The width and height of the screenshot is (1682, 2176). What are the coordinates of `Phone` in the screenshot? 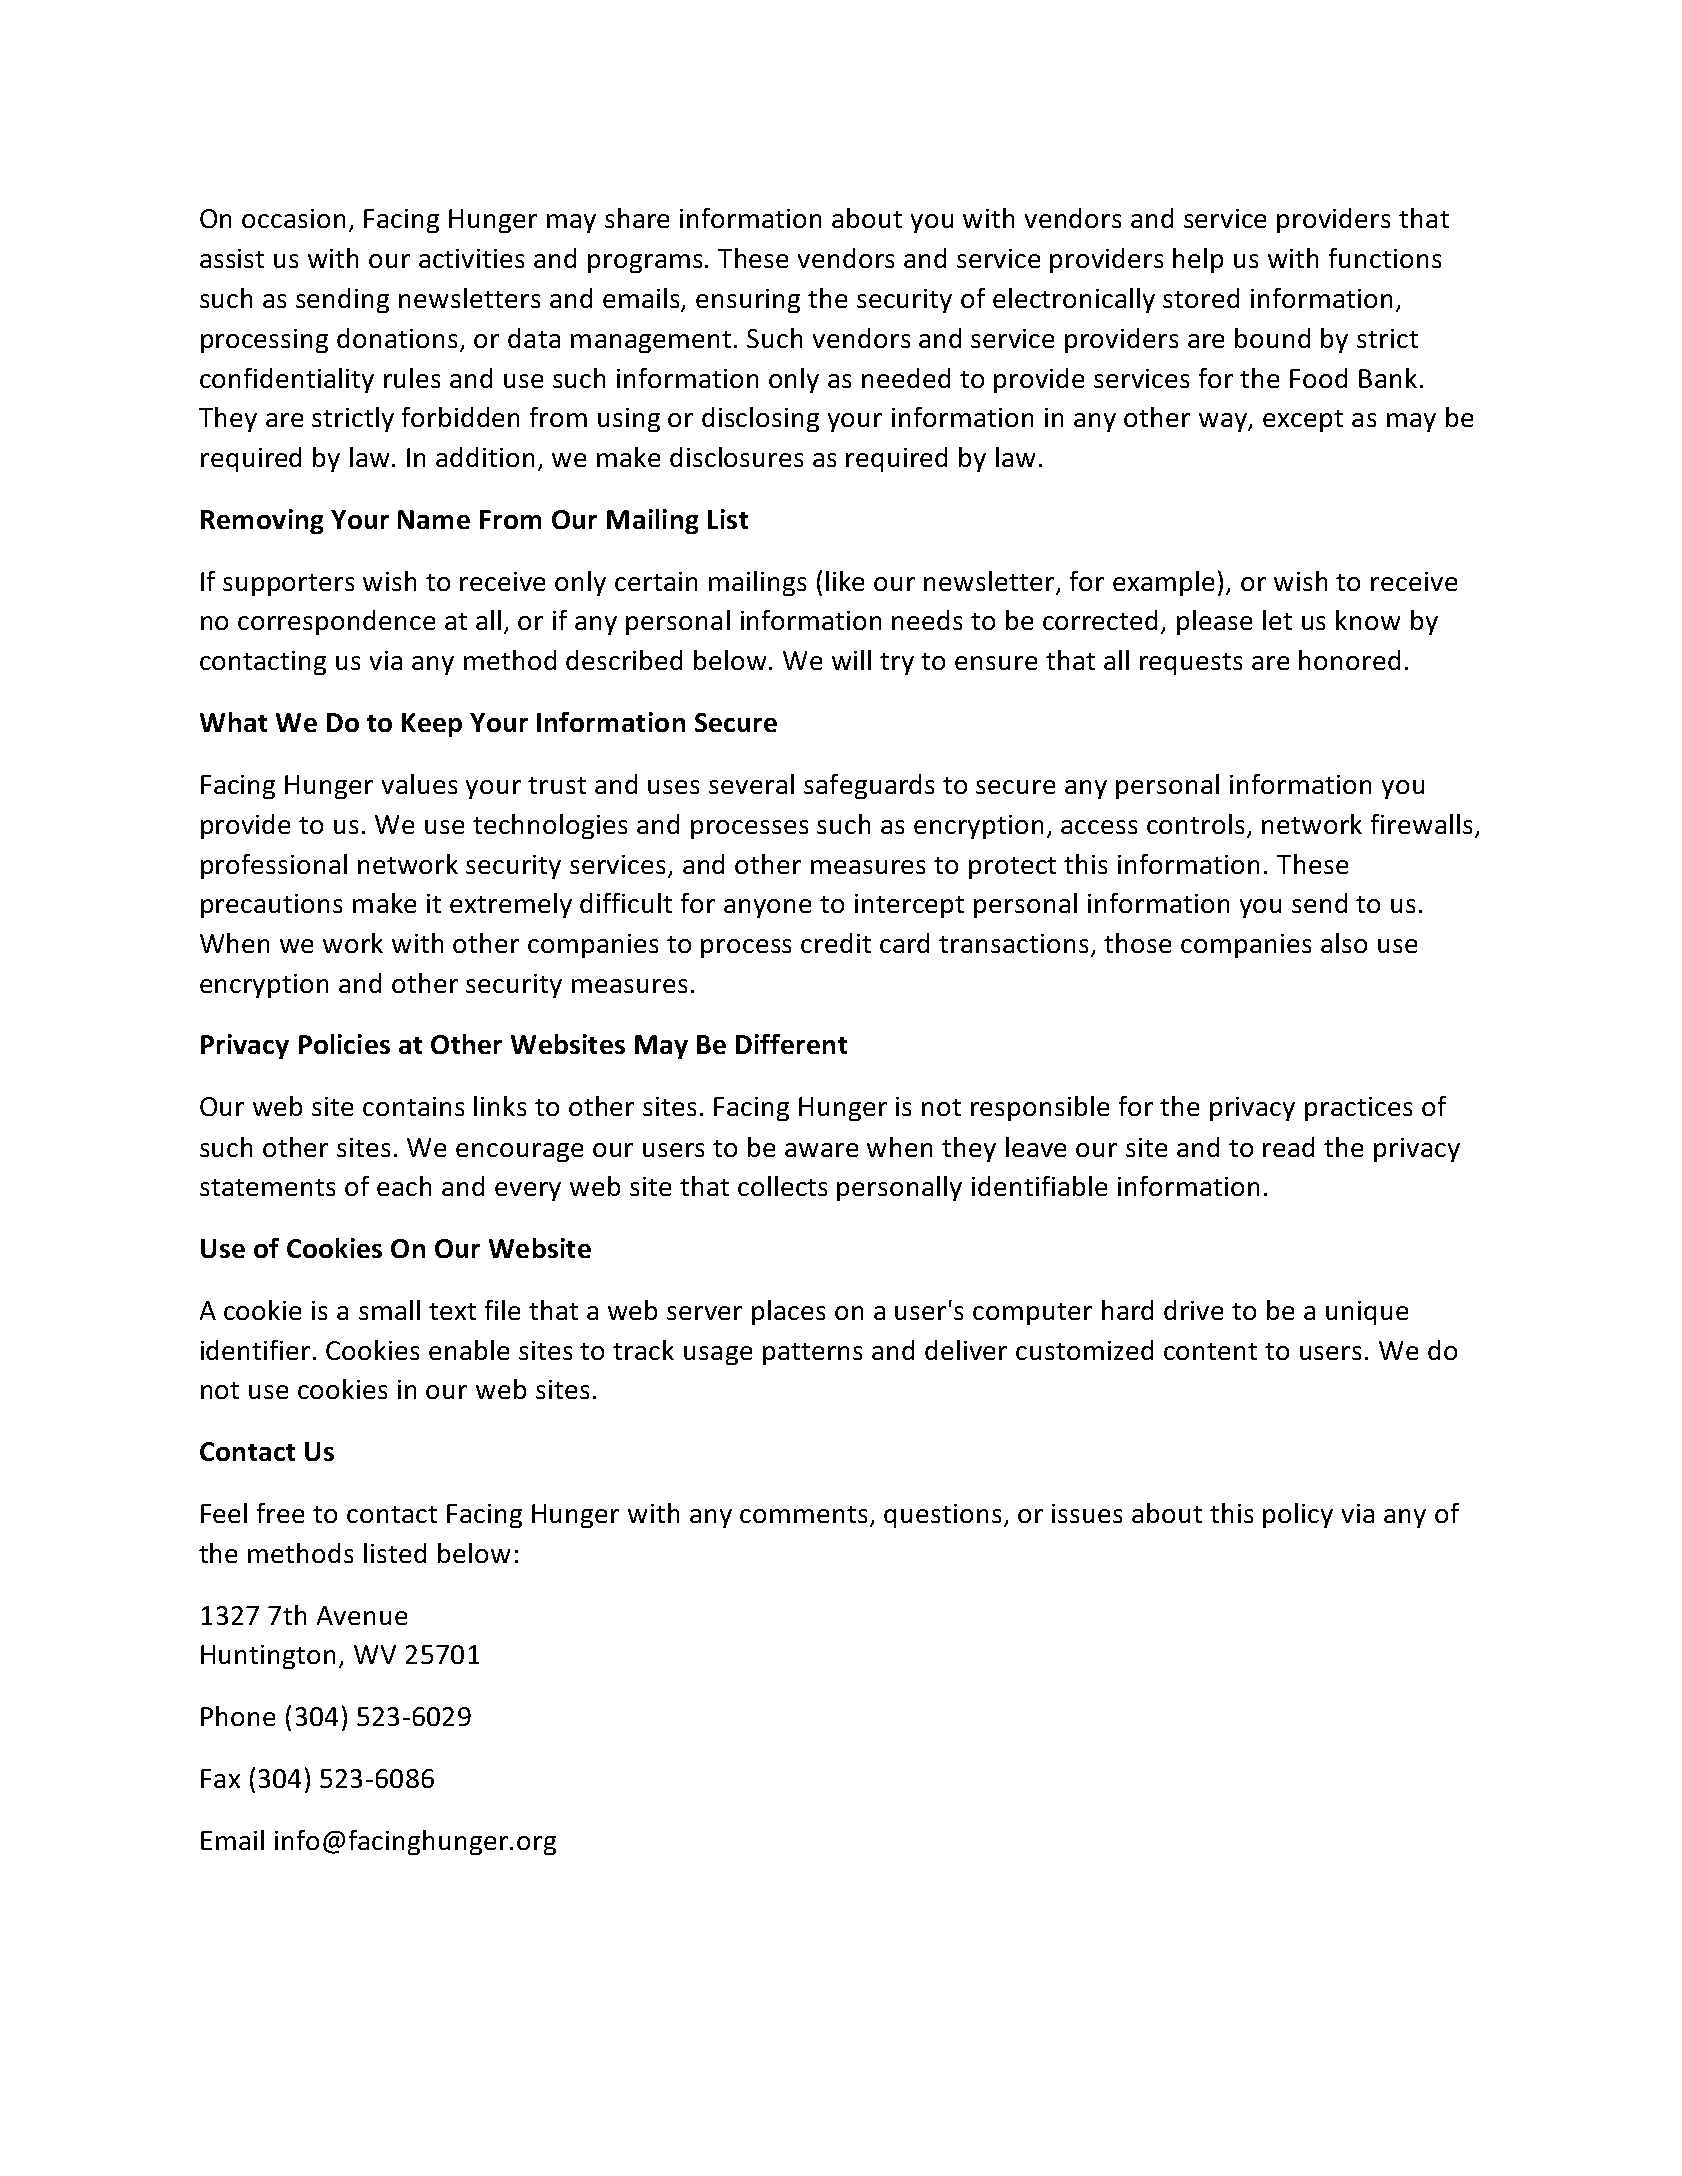 It's located at (238, 1716).
